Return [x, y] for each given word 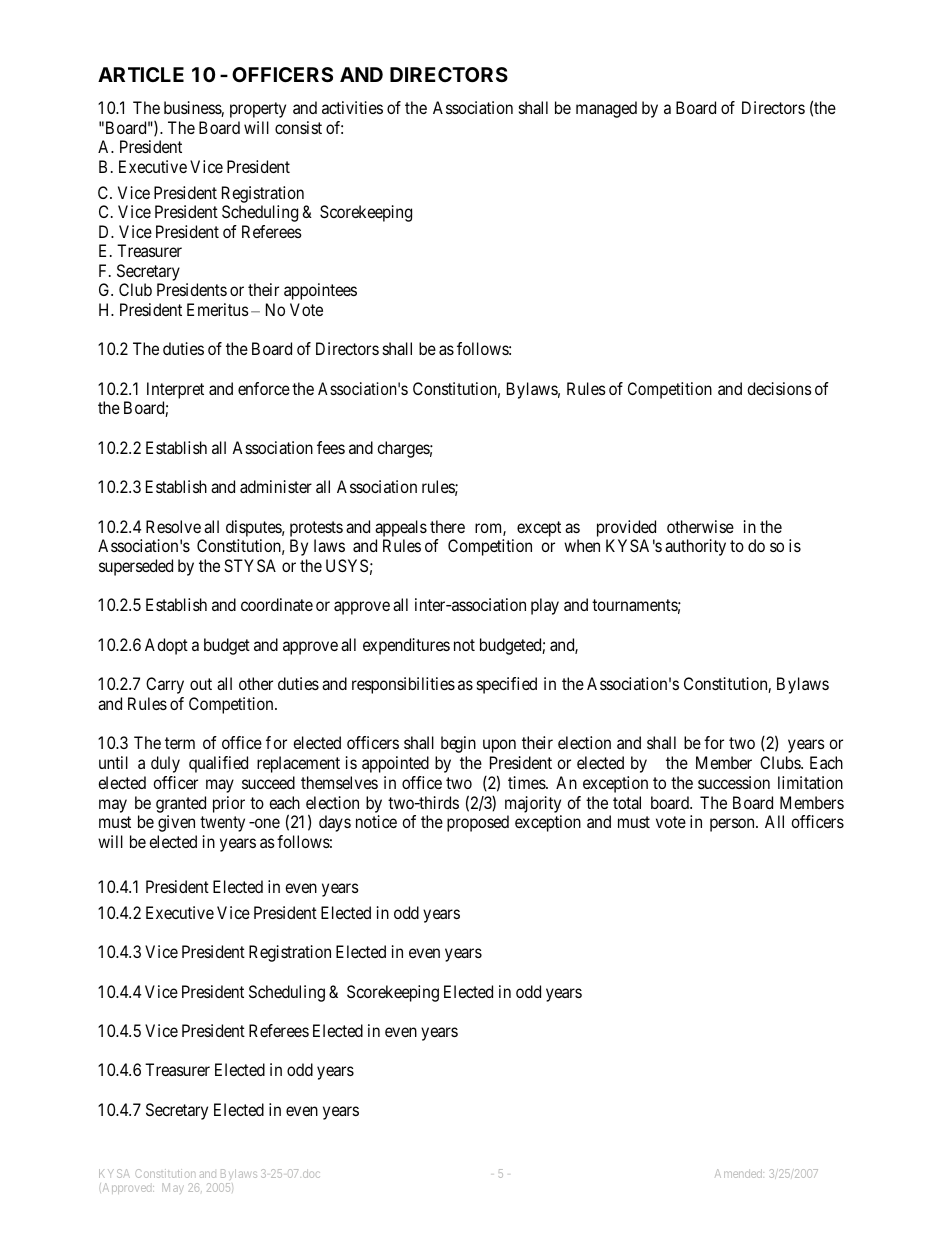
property [258, 110]
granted [181, 804]
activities [352, 107]
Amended [739, 1173]
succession [734, 782]
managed [606, 109]
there [447, 526]
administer [276, 486]
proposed [478, 823]
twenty [222, 824]
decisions [779, 388]
